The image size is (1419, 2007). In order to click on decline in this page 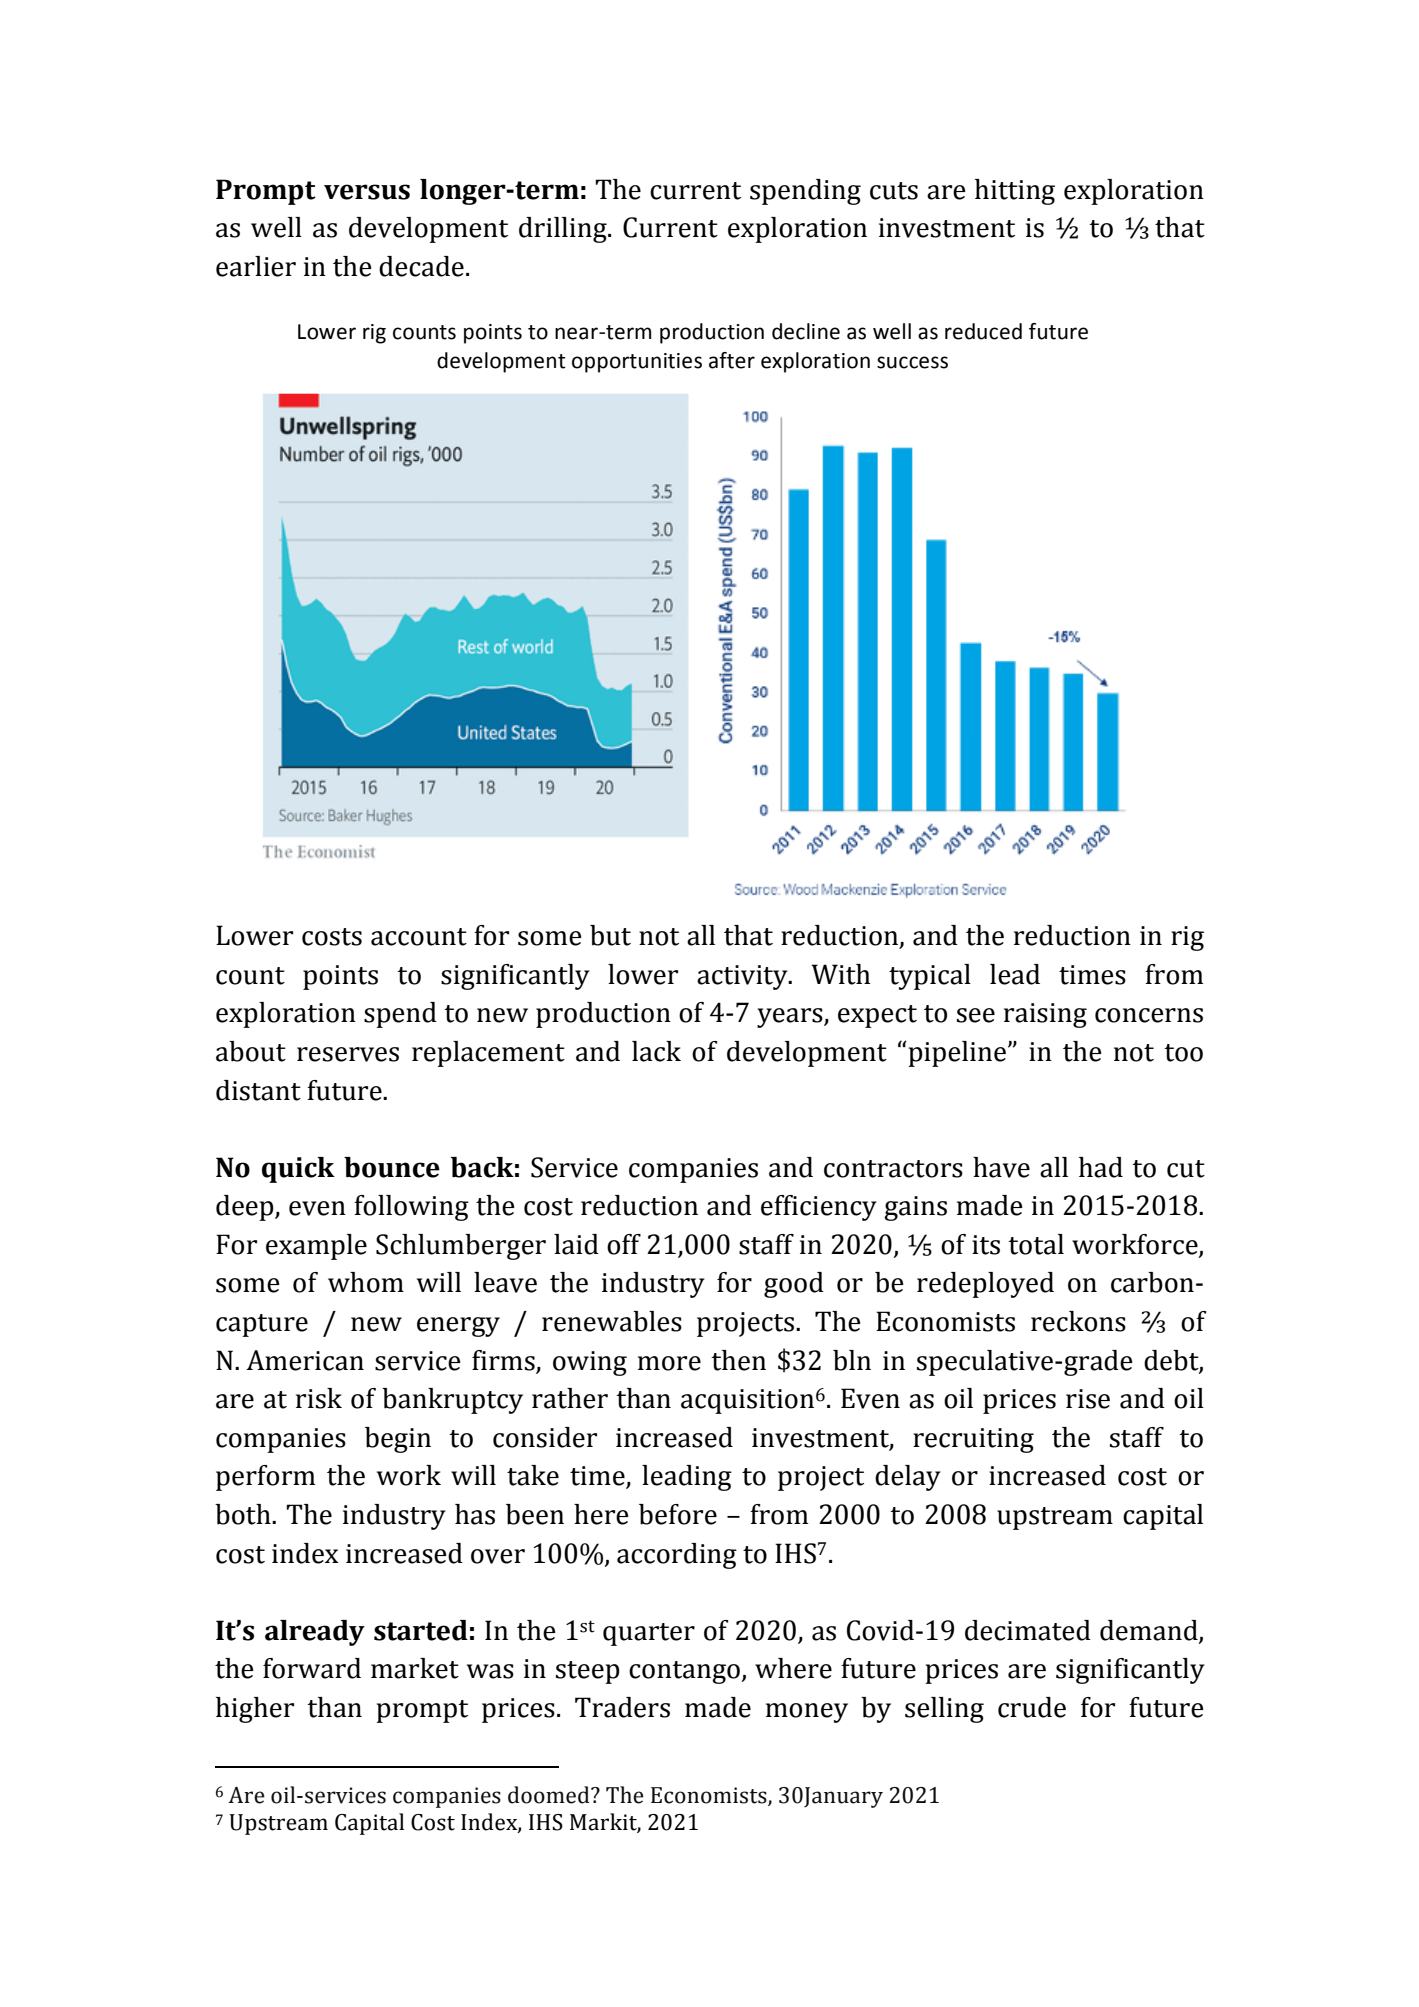, I will do `click(806, 331)`.
